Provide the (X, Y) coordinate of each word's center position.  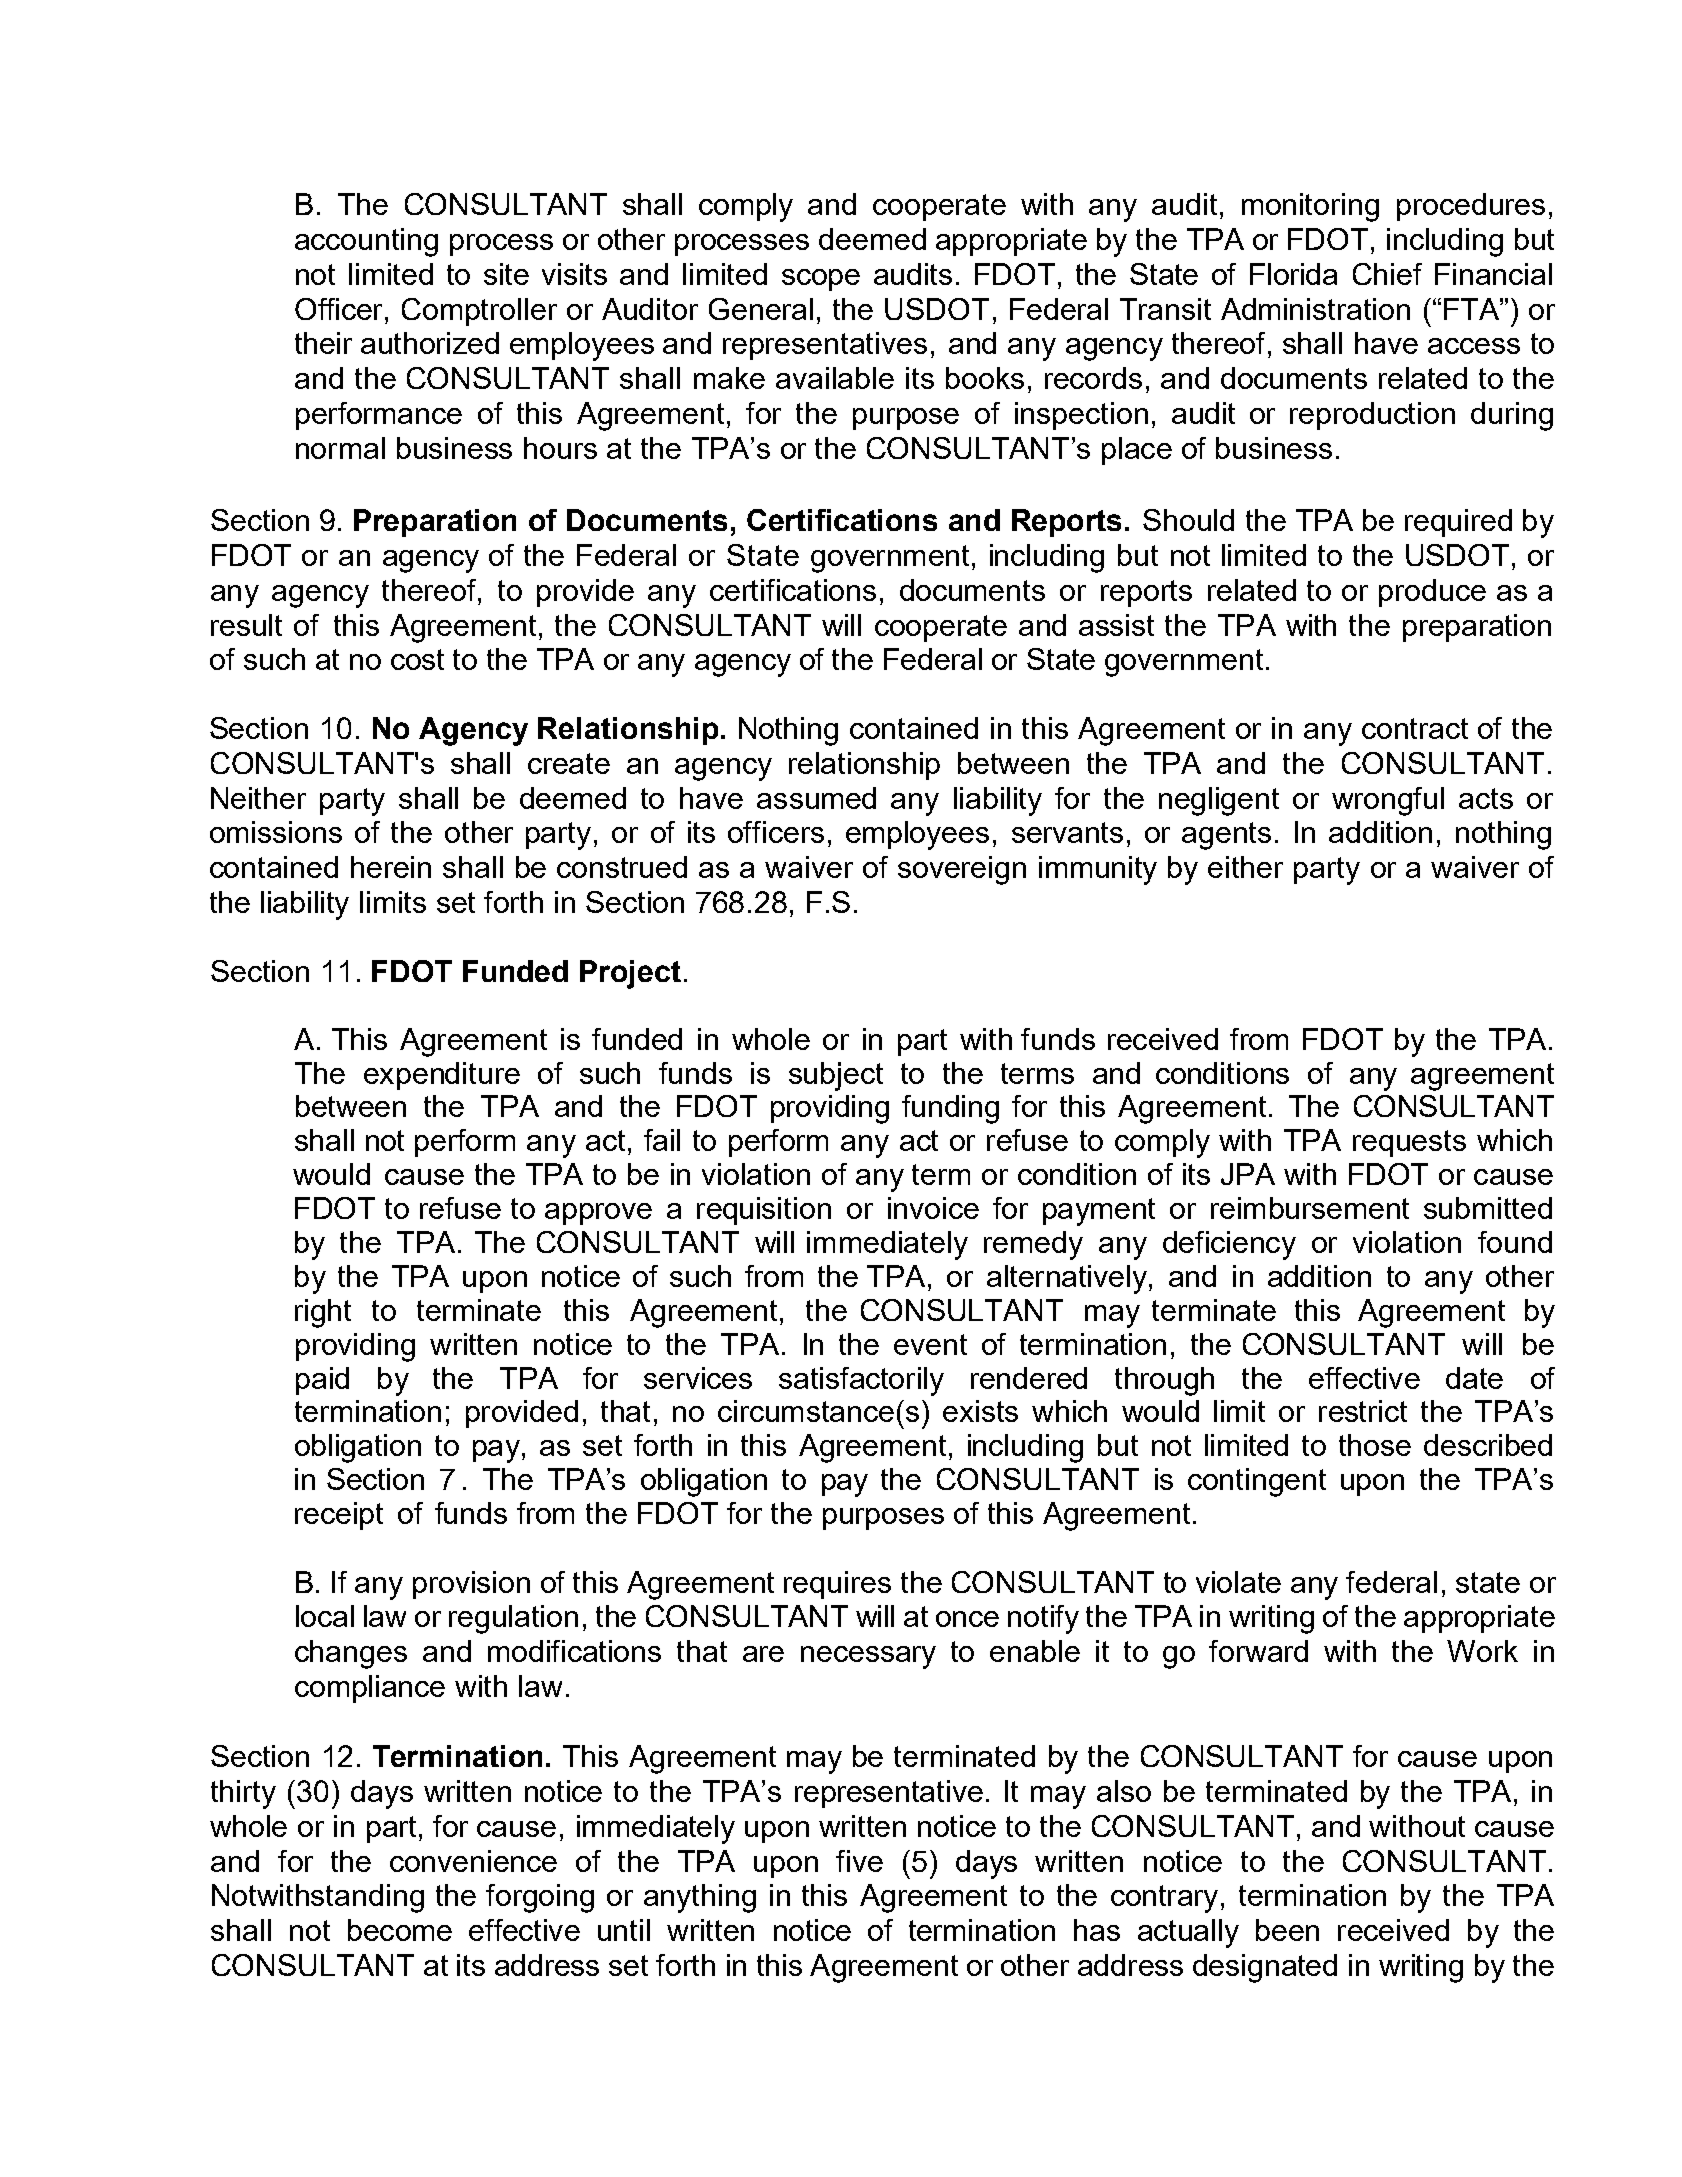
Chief (1387, 274)
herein (391, 867)
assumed (816, 798)
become (400, 1930)
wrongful (1388, 801)
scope (821, 280)
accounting (366, 242)
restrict (1363, 1411)
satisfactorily (861, 1381)
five (859, 1861)
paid (322, 1381)
